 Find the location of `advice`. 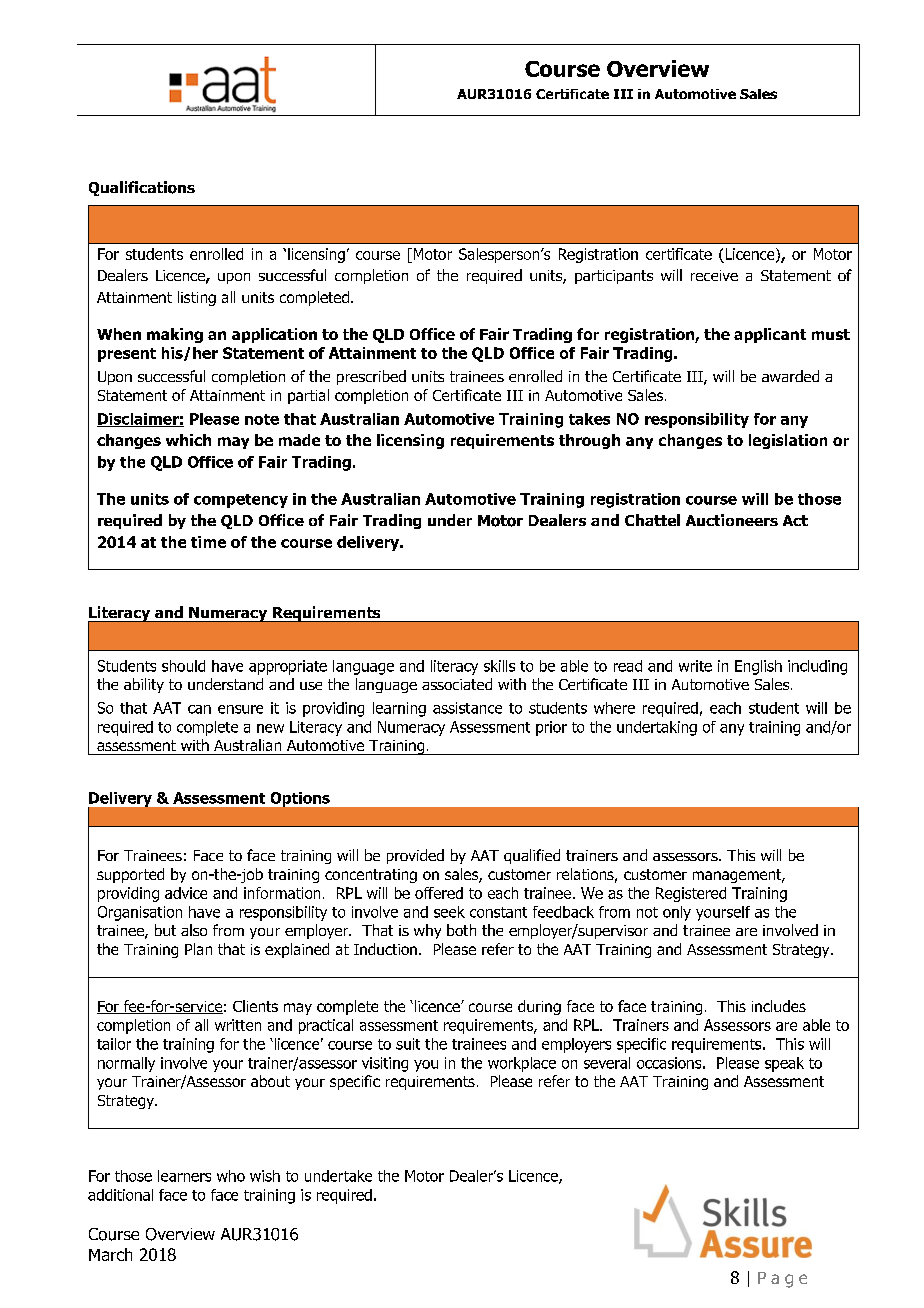

advice is located at coordinates (186, 893).
